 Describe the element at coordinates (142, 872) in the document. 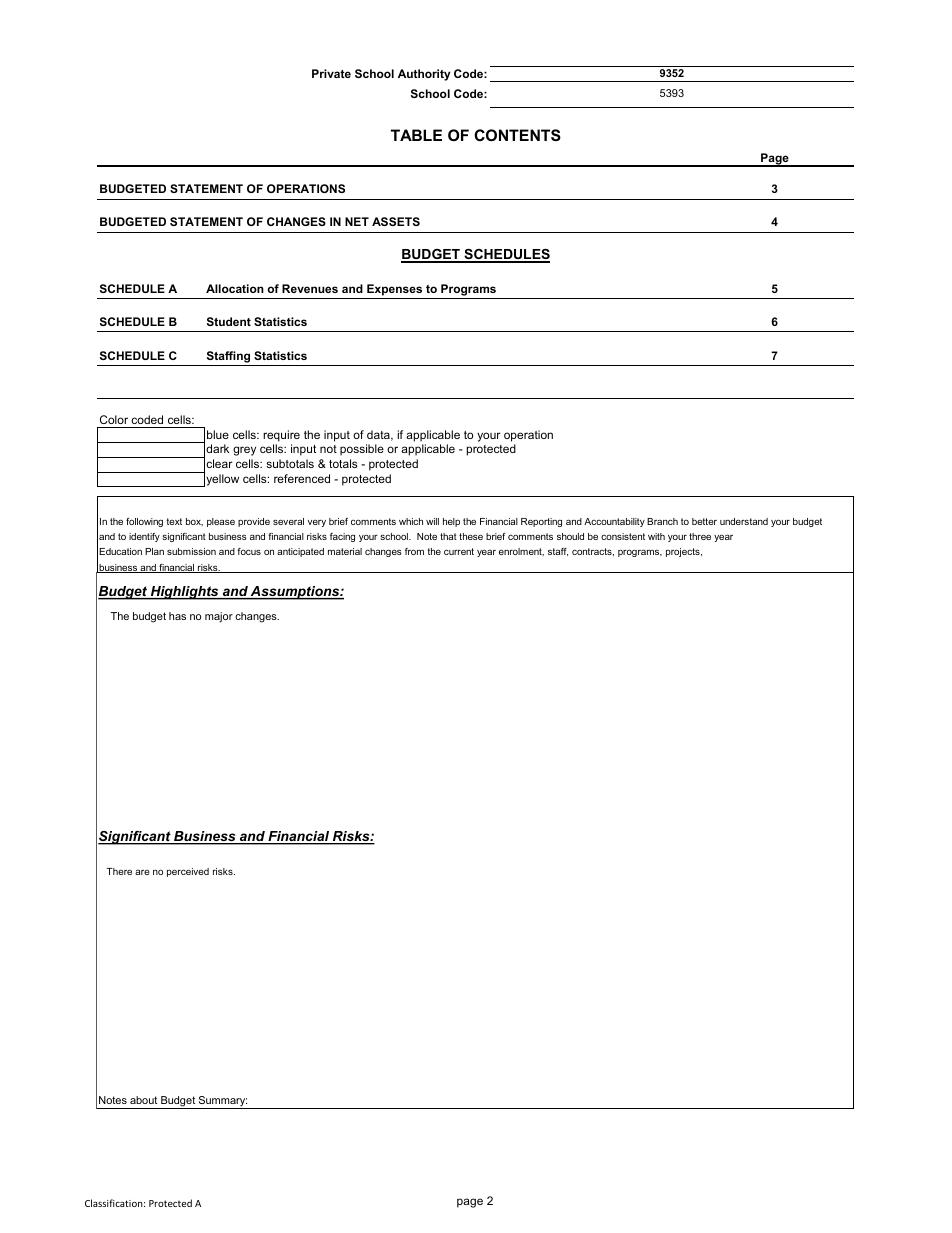

I see `are` at that location.
